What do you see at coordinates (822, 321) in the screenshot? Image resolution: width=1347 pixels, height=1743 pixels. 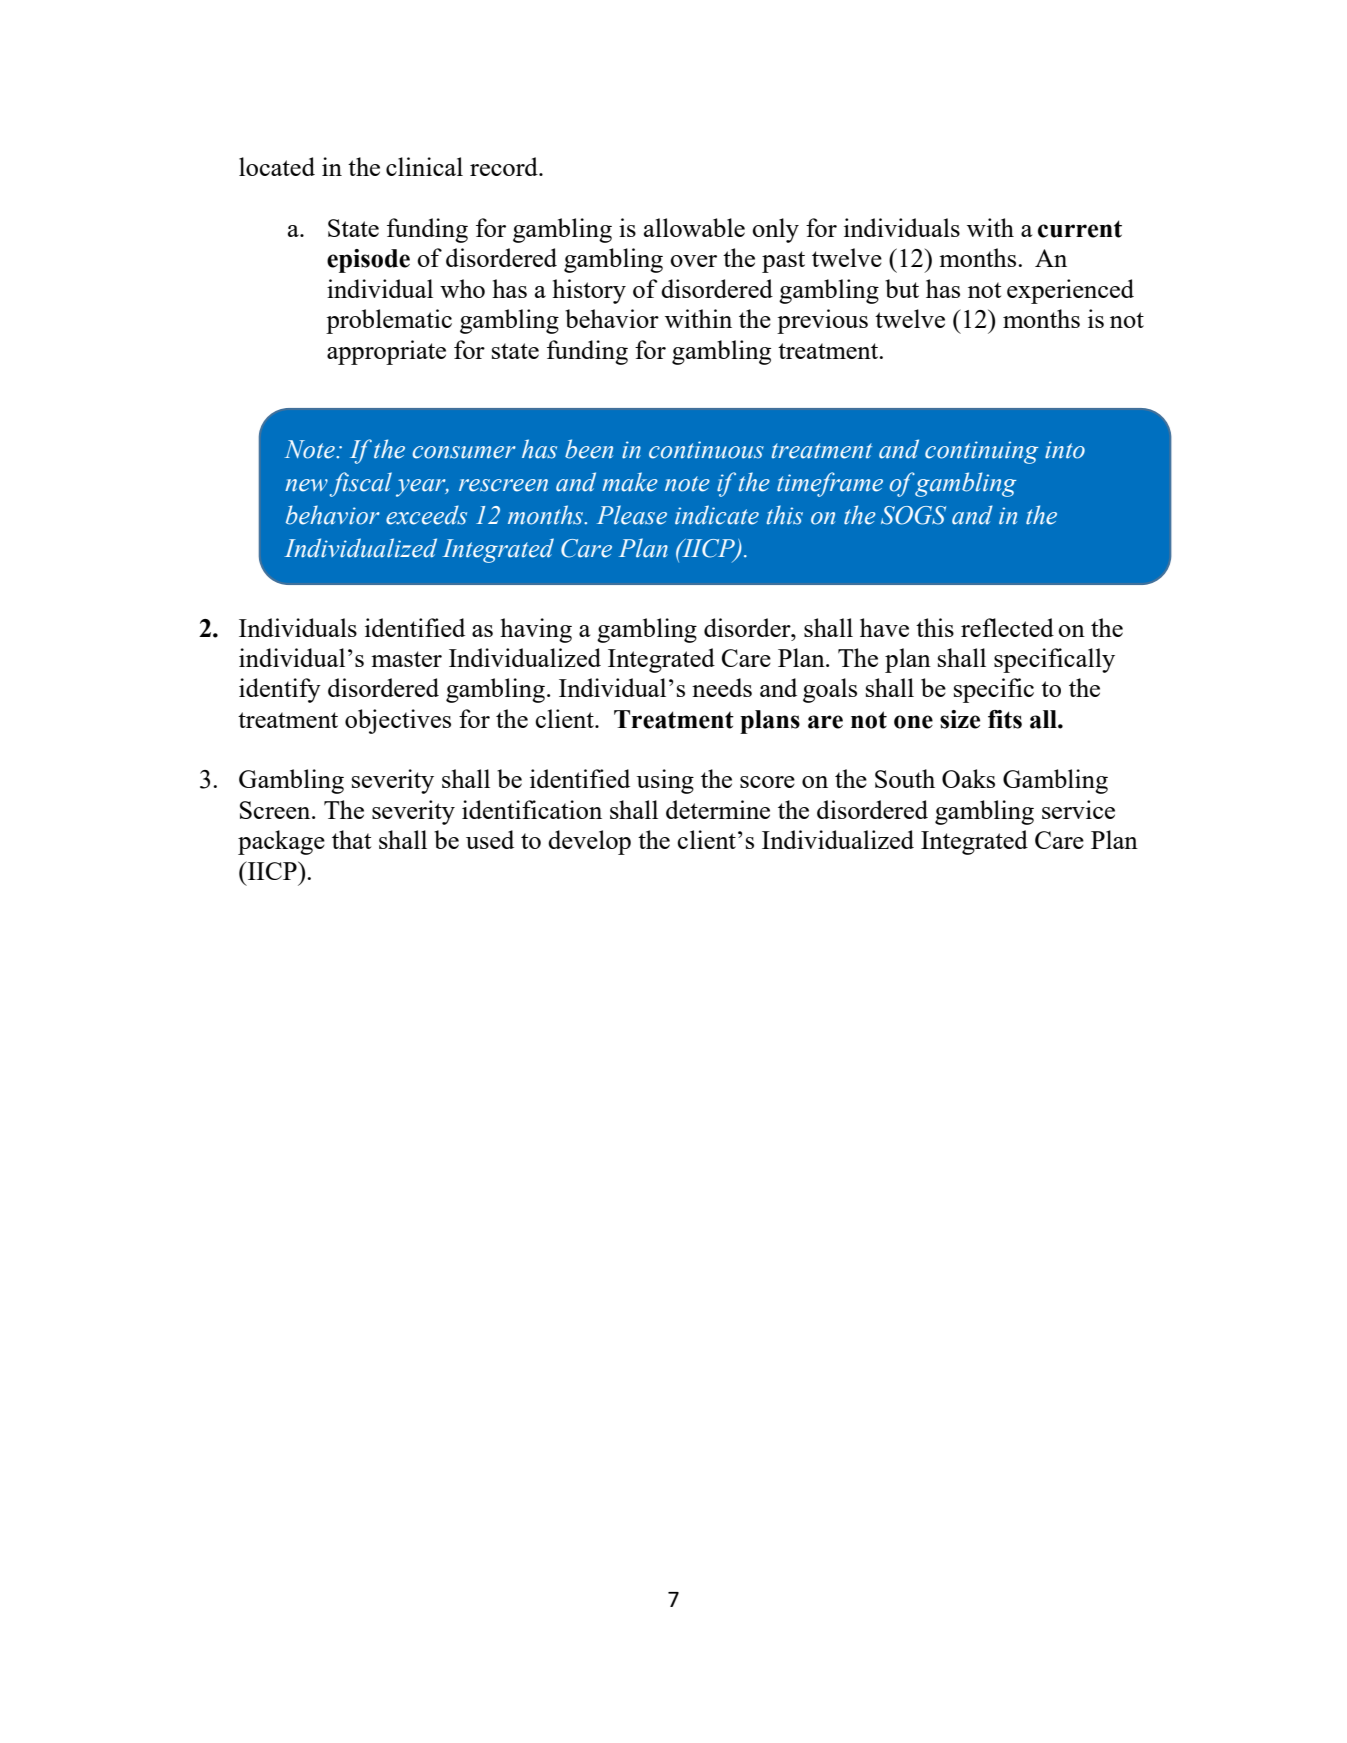 I see `previous` at bounding box center [822, 321].
